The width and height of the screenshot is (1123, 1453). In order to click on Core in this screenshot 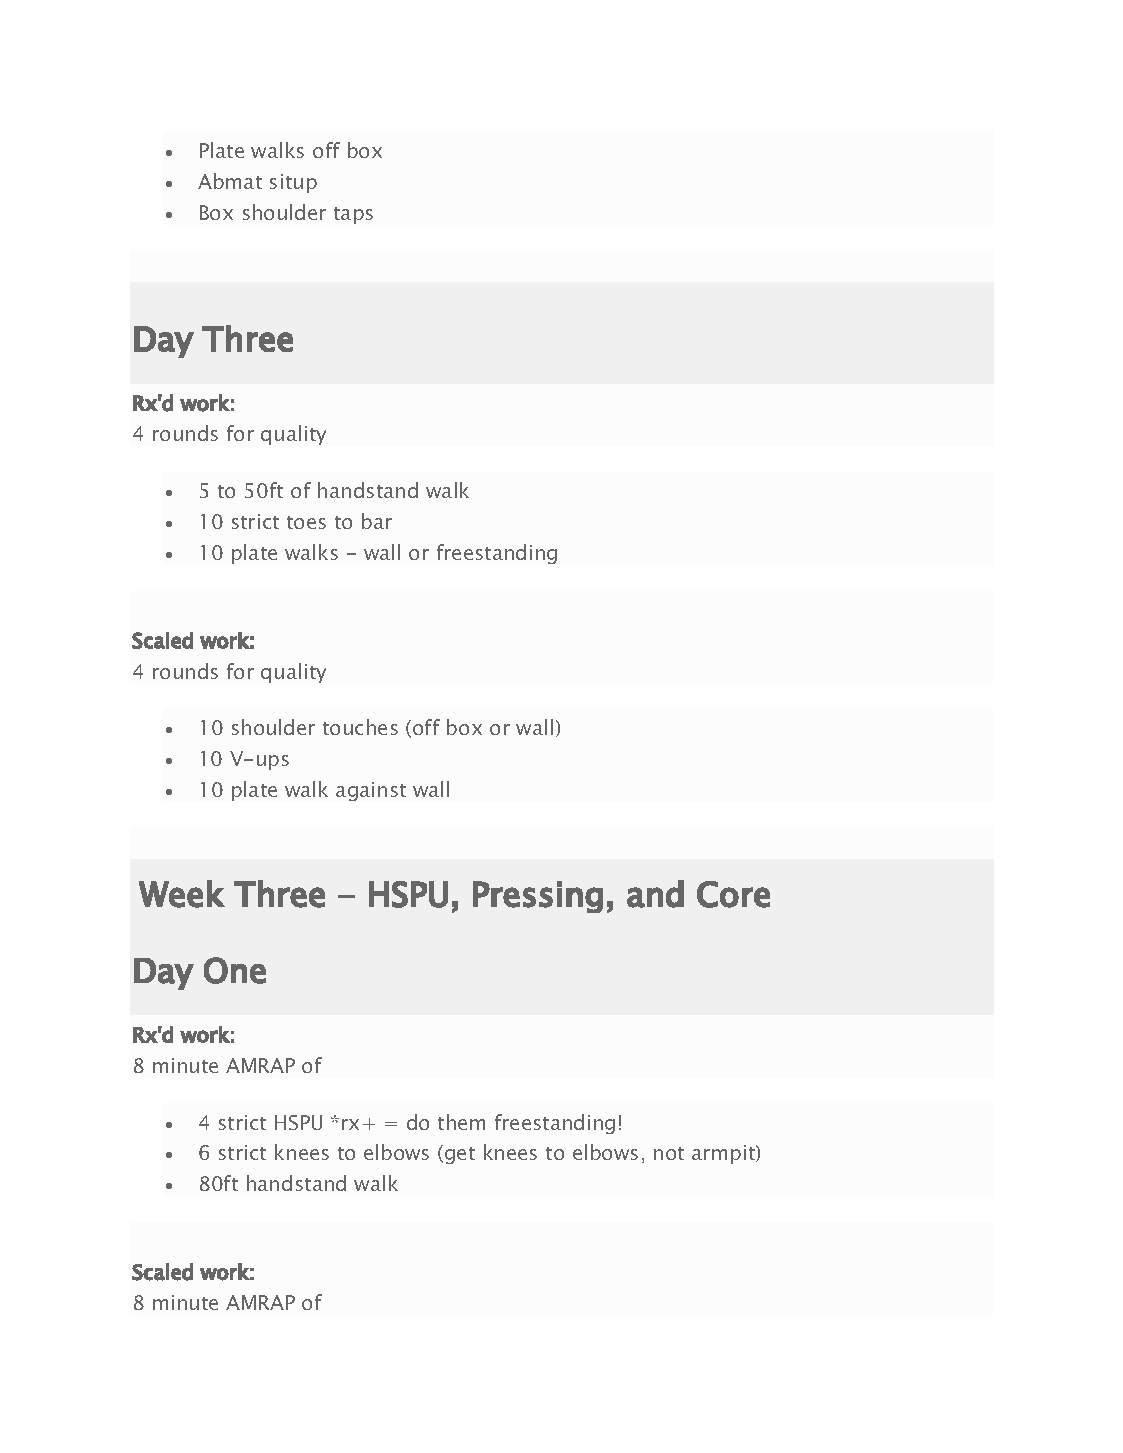, I will do `click(733, 894)`.
